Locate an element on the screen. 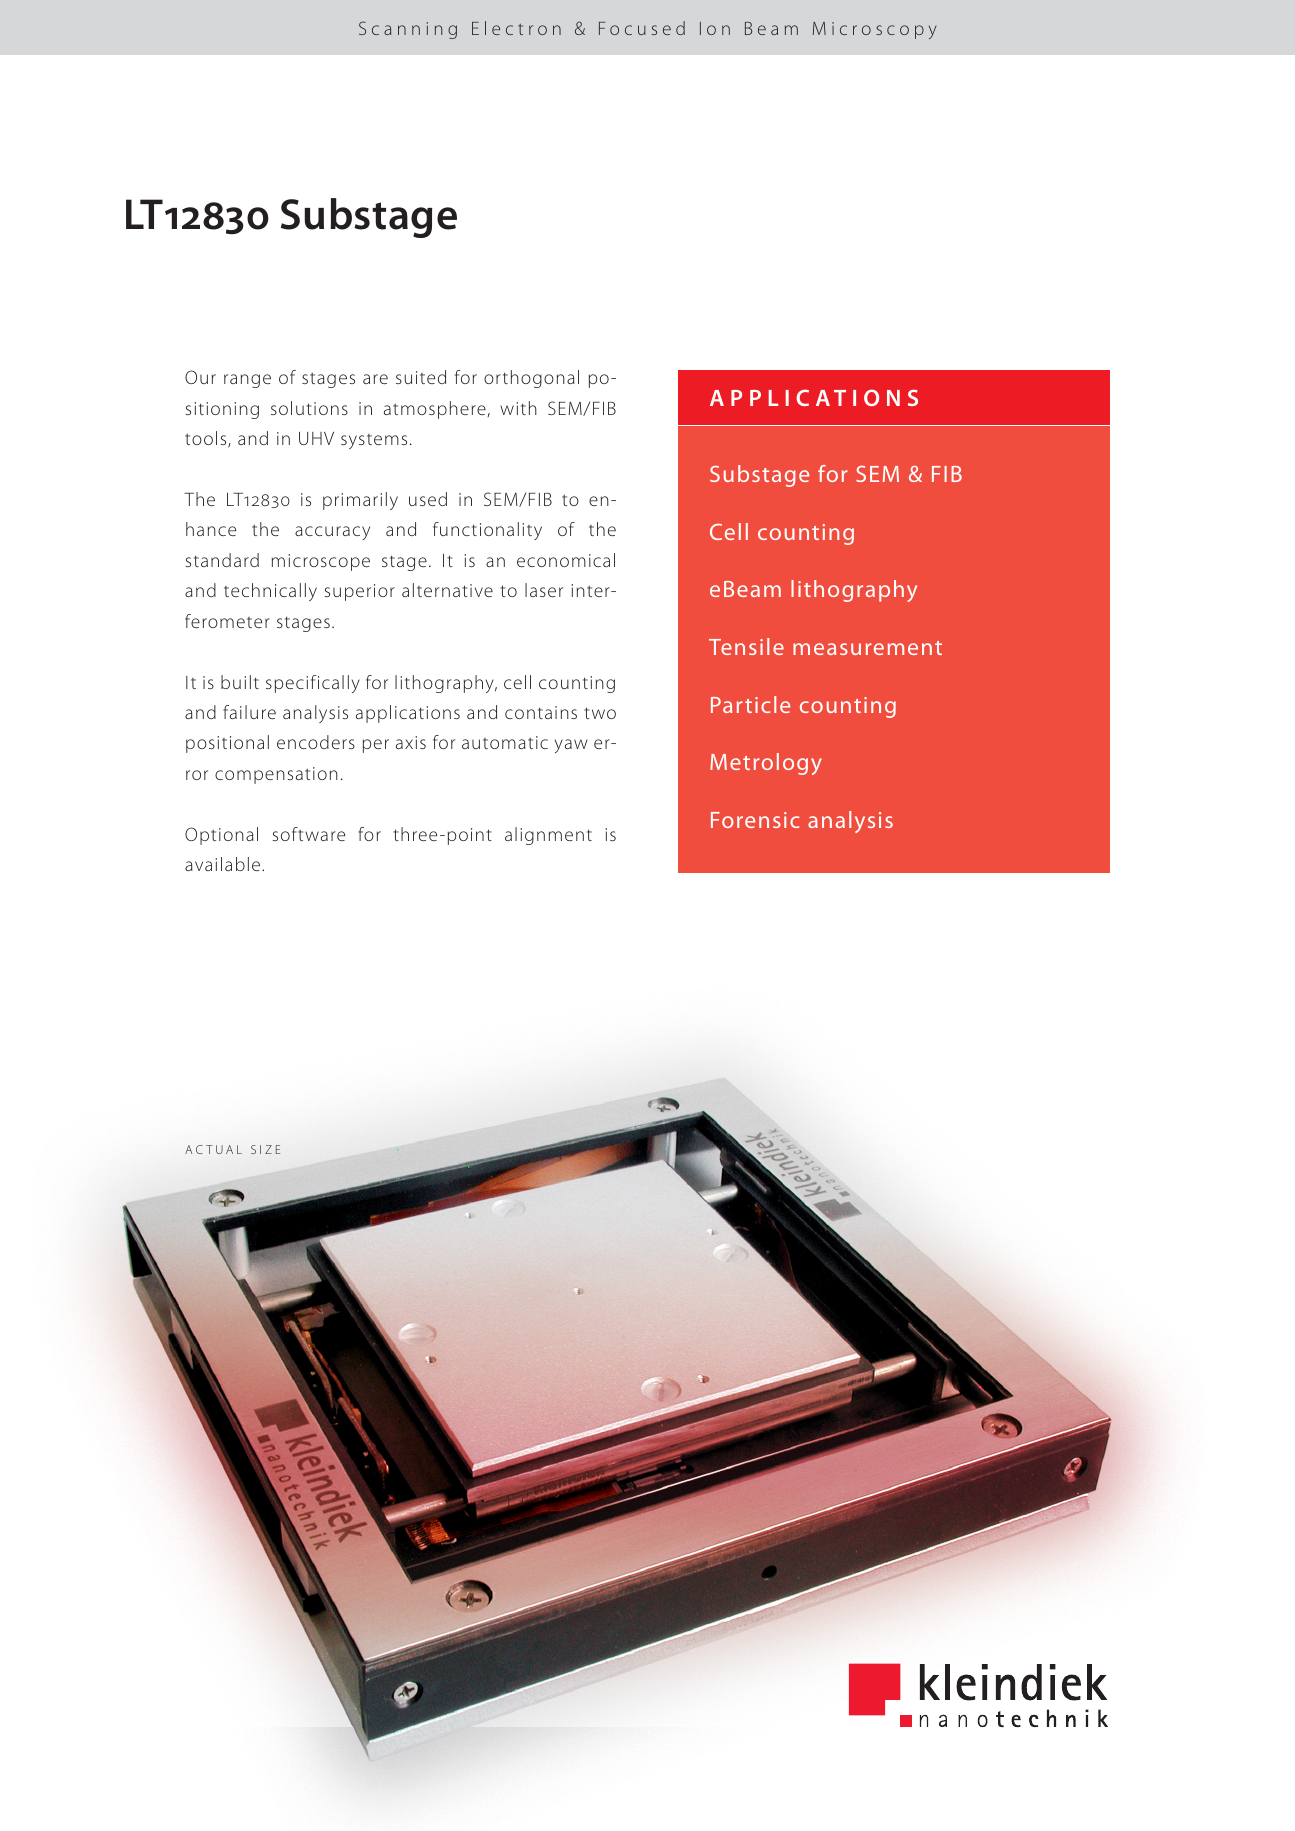  Scanning is located at coordinates (408, 30).
